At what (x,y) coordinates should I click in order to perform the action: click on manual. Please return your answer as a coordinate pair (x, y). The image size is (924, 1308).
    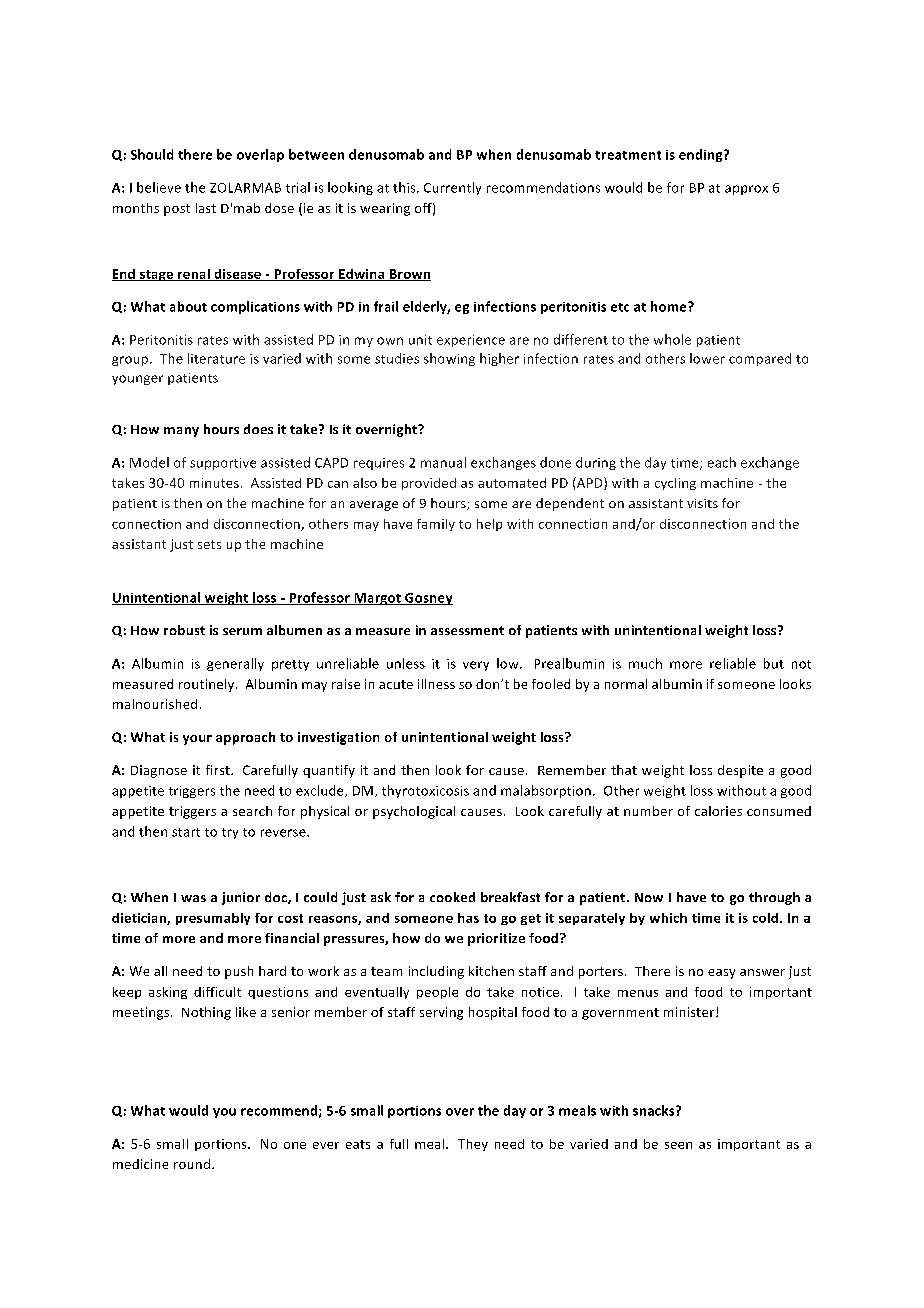
    Looking at the image, I should click on (443, 462).
